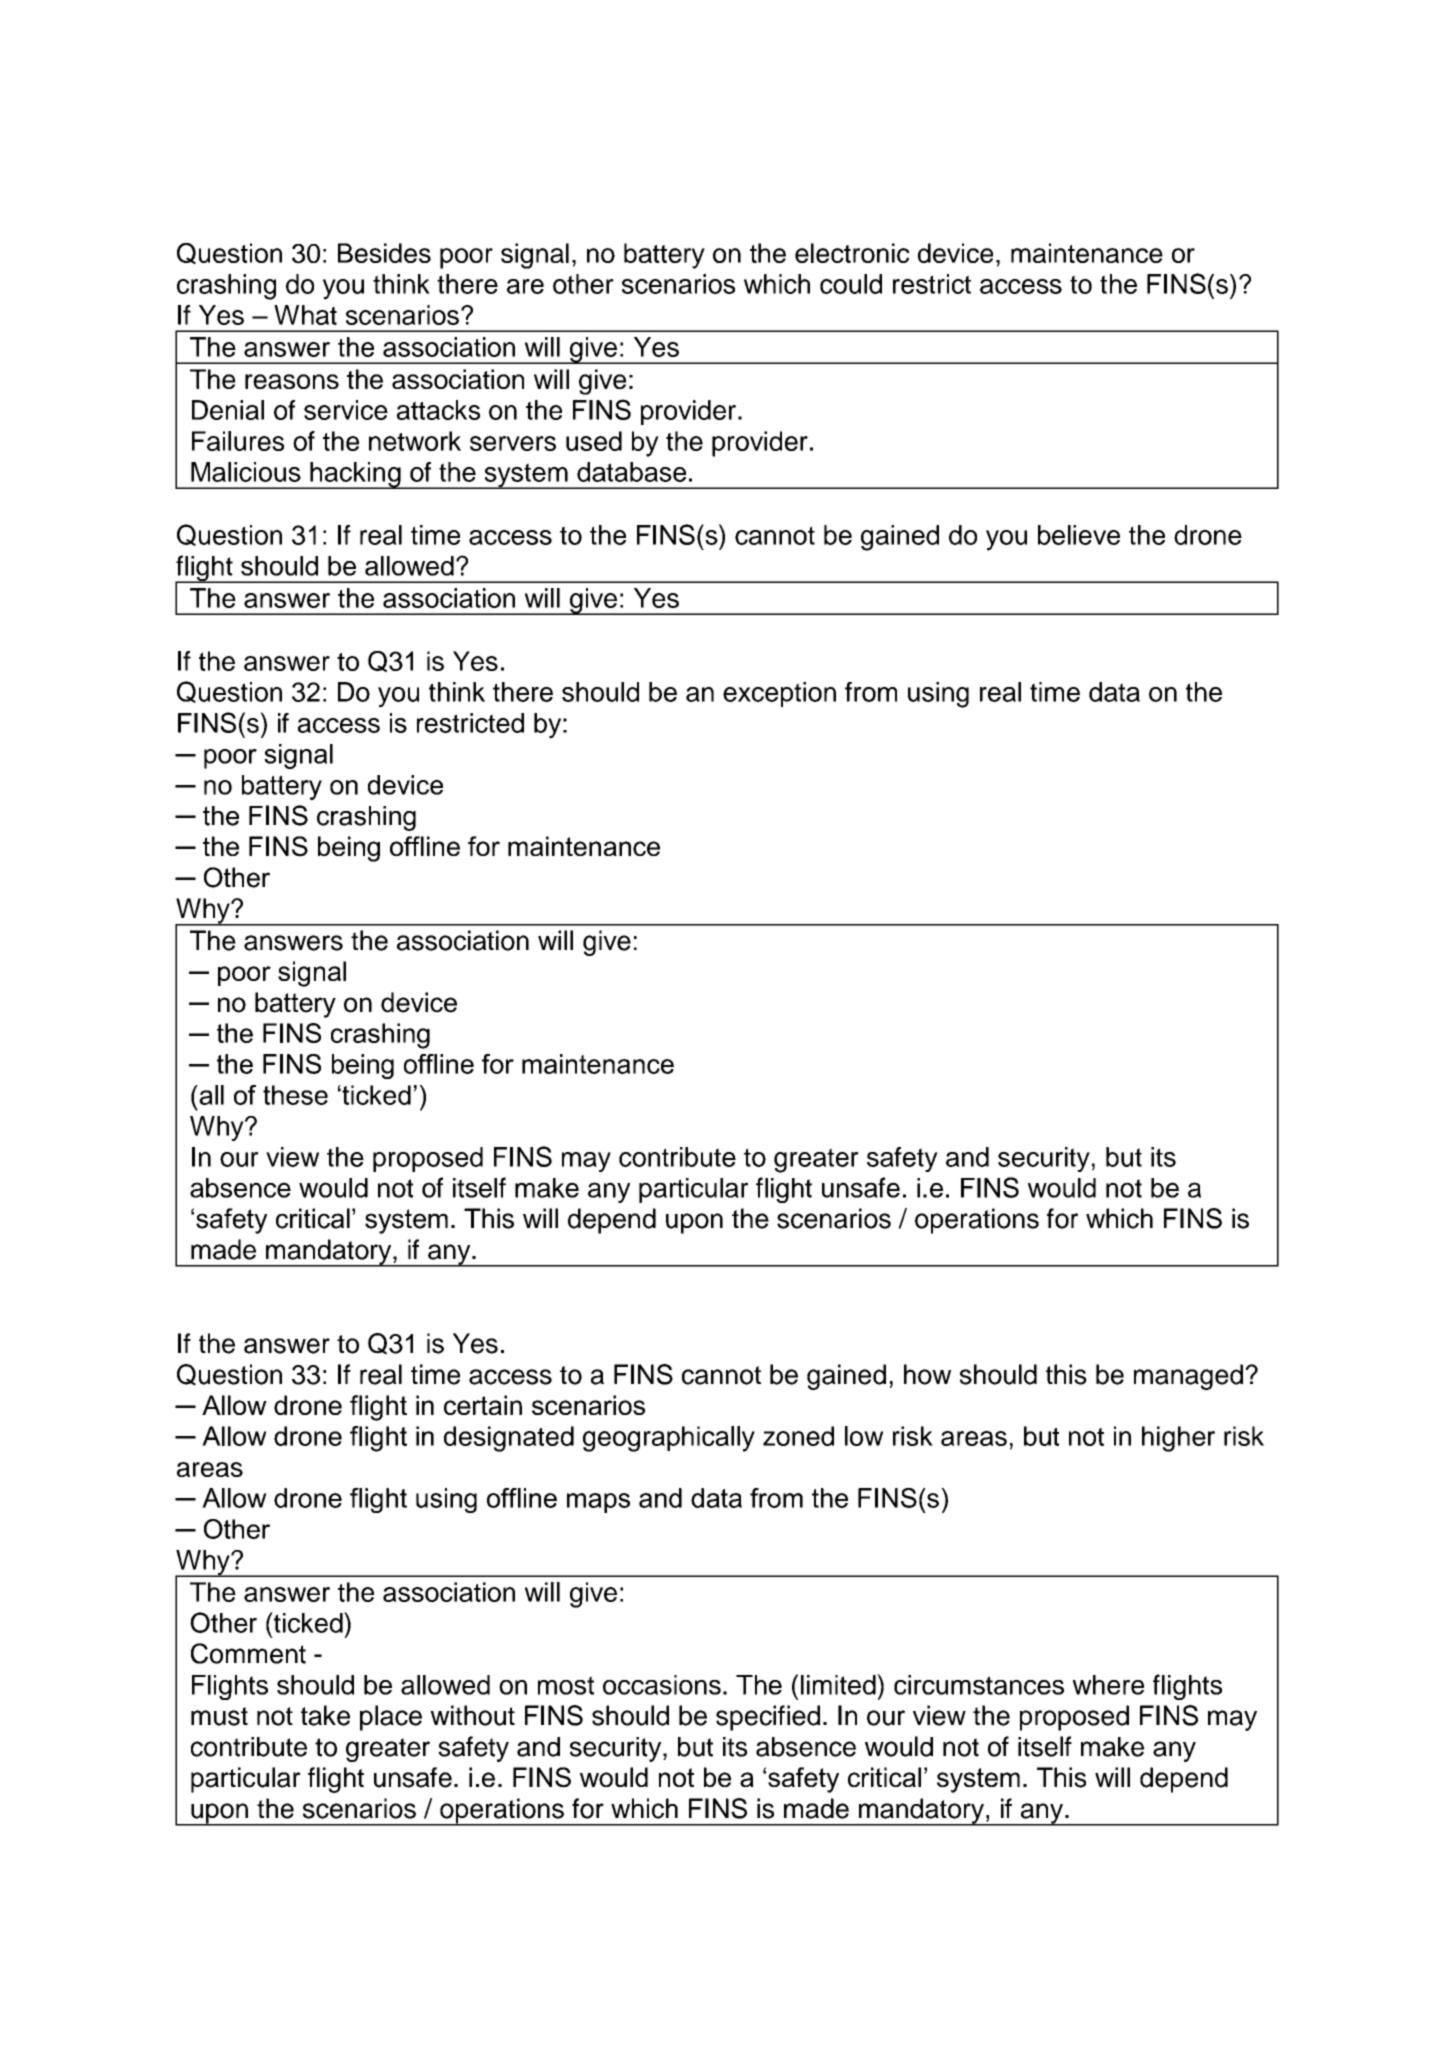 This image has height=2057, width=1454. Describe the element at coordinates (295, 1095) in the image. I see `these` at that location.
